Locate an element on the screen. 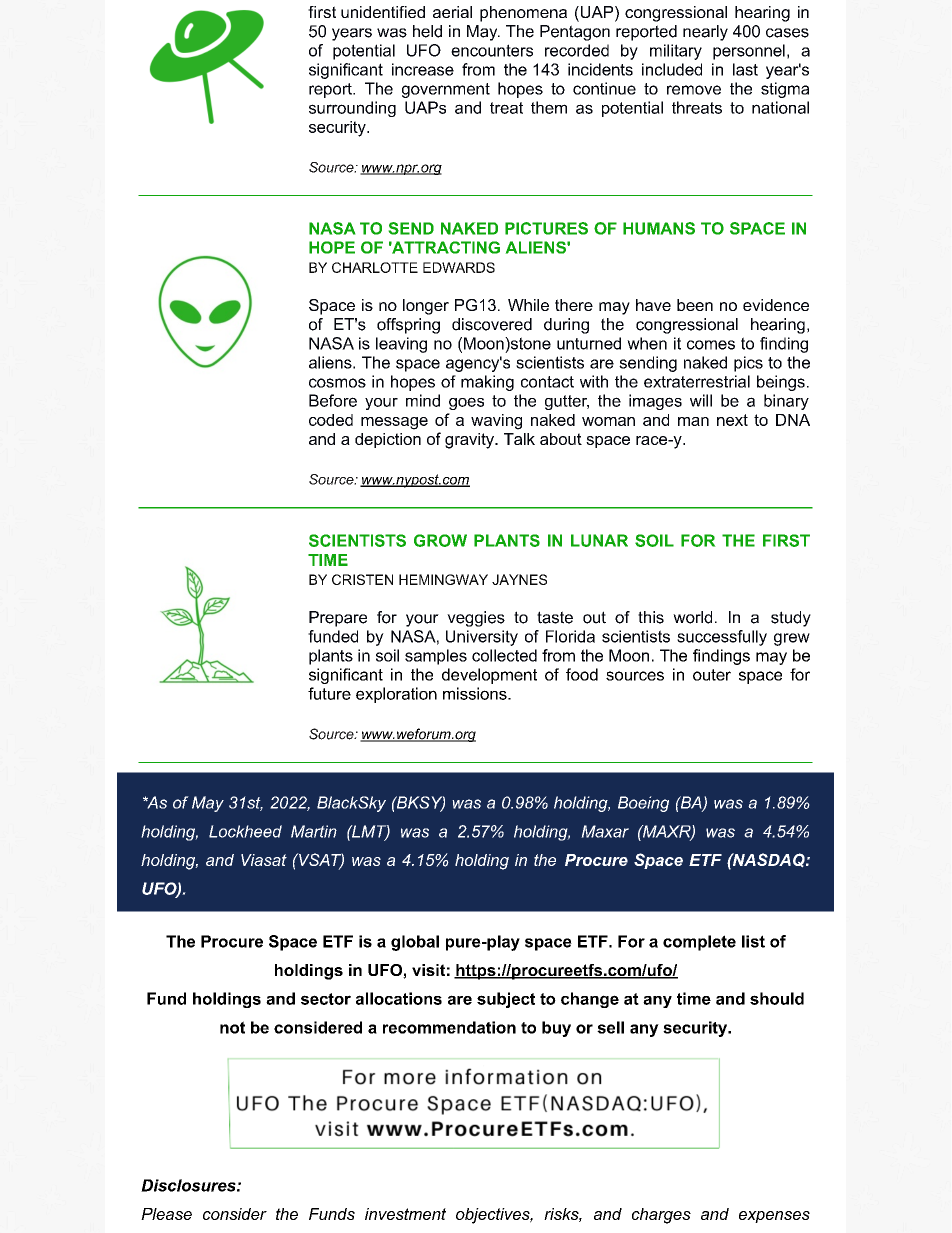 This screenshot has height=1233, width=952. investment is located at coordinates (405, 1214).
